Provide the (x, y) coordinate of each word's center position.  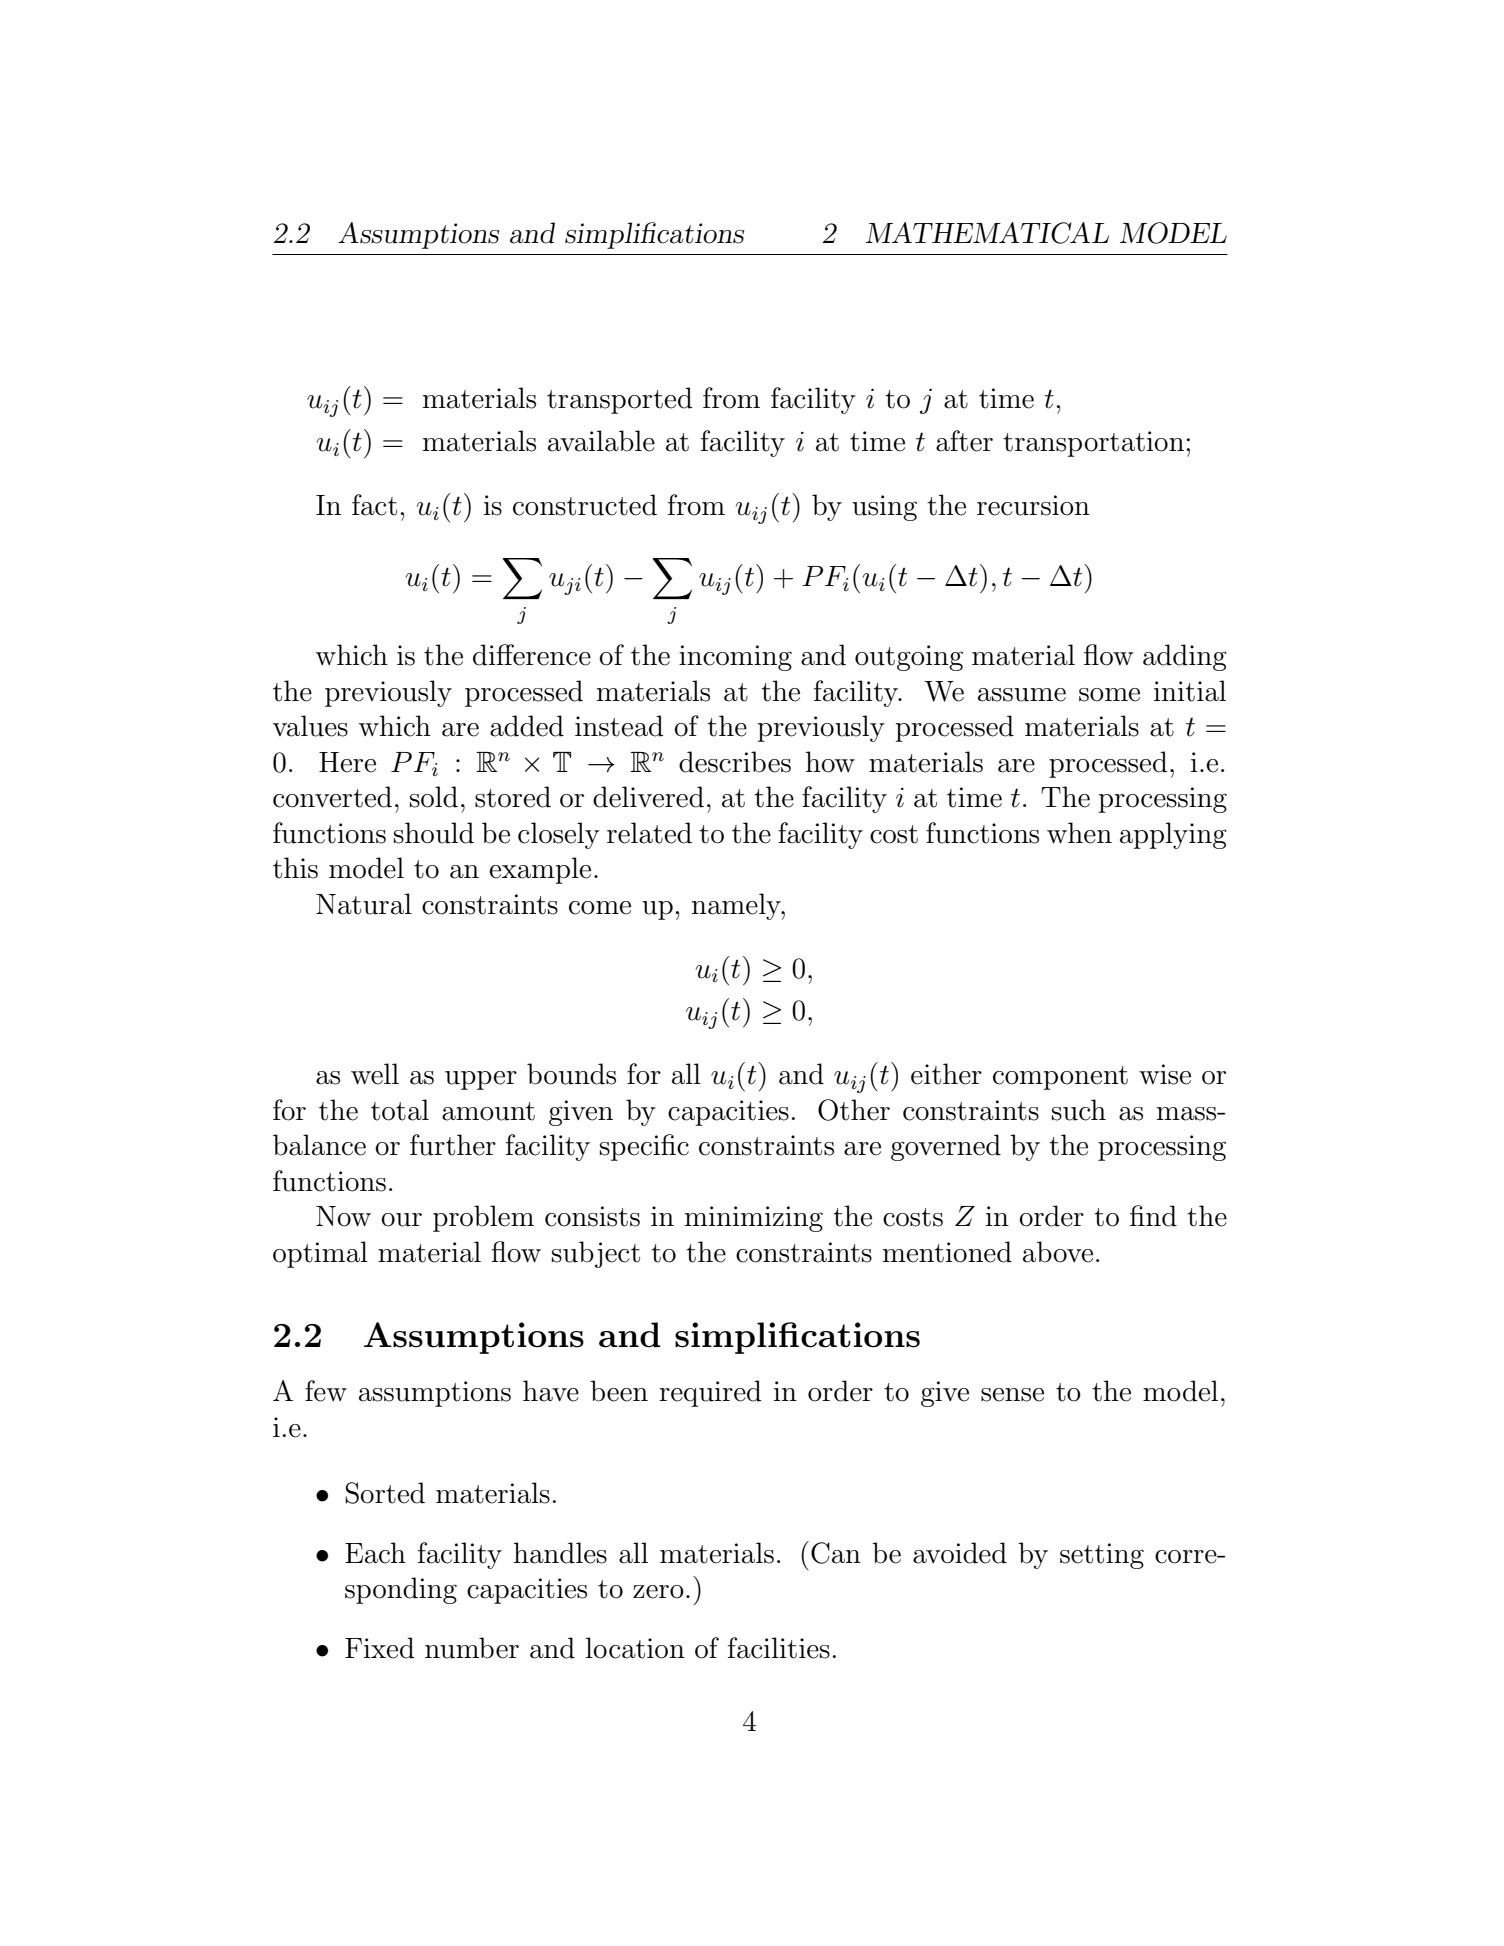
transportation (1093, 444)
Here (347, 762)
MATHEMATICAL (987, 233)
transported (620, 400)
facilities (779, 1648)
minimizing (754, 1219)
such (1079, 1110)
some (1109, 695)
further (453, 1145)
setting (1102, 1556)
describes (735, 762)
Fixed (380, 1648)
